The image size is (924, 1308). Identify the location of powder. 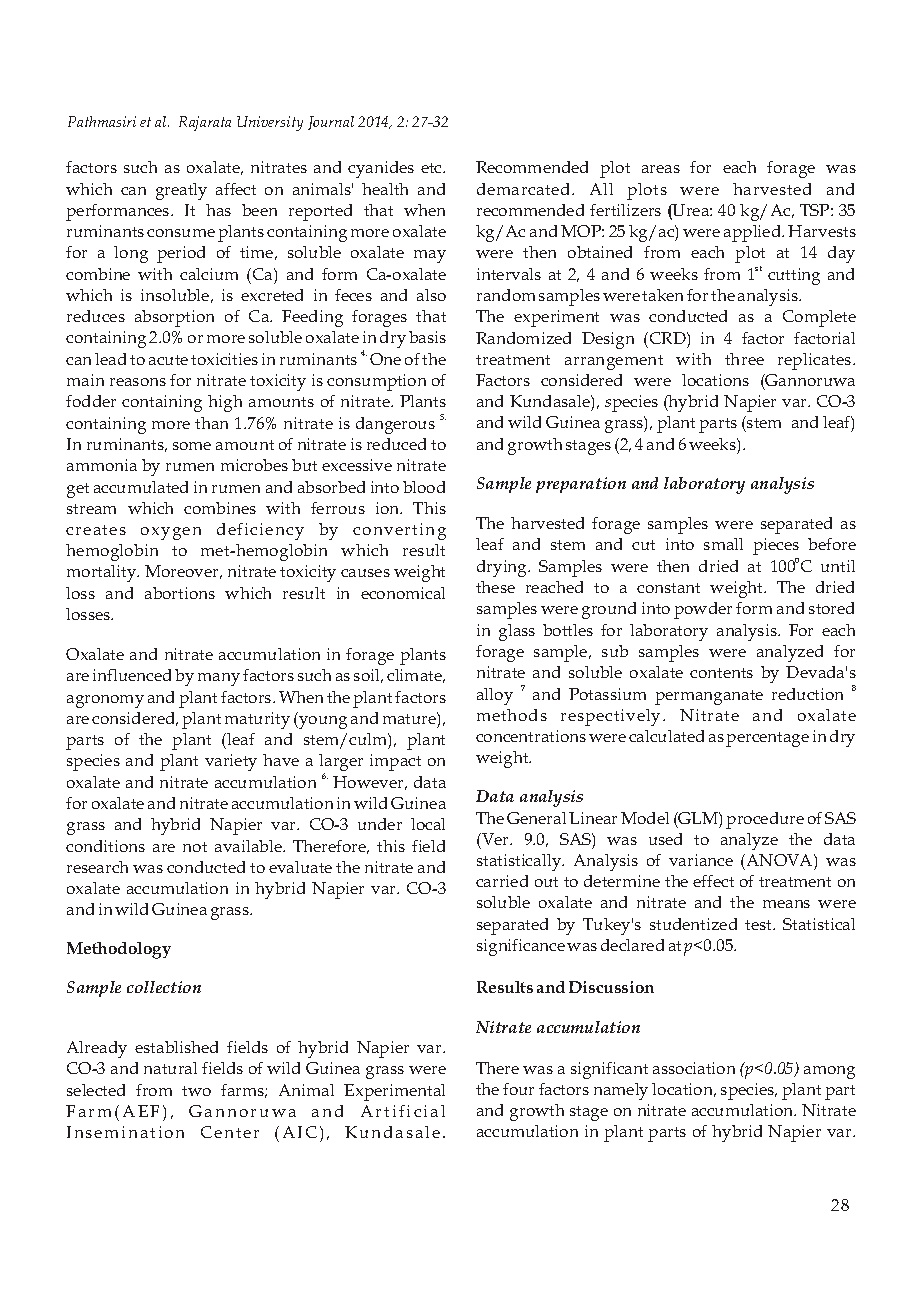
(703, 610).
